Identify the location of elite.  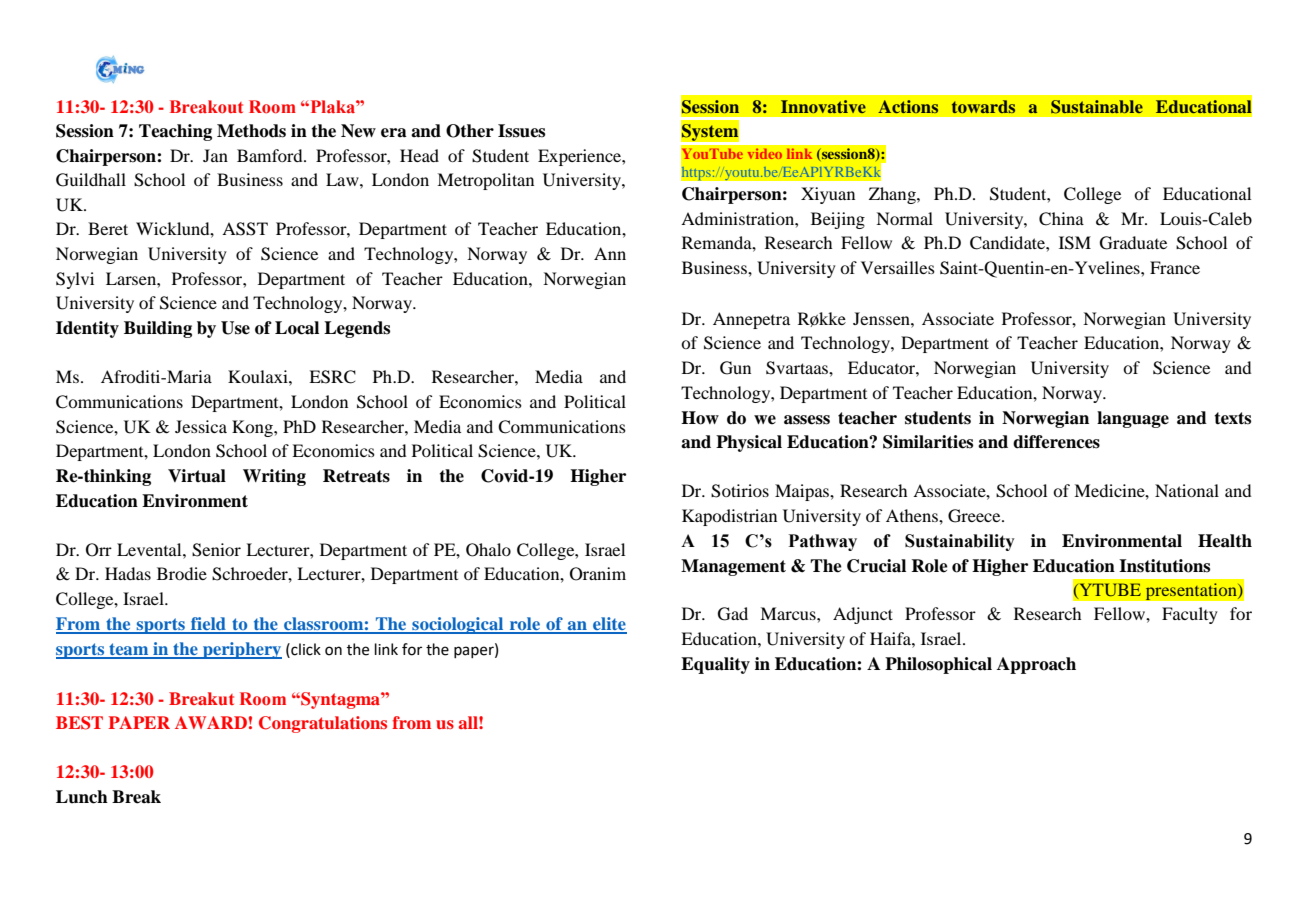
(609, 625).
